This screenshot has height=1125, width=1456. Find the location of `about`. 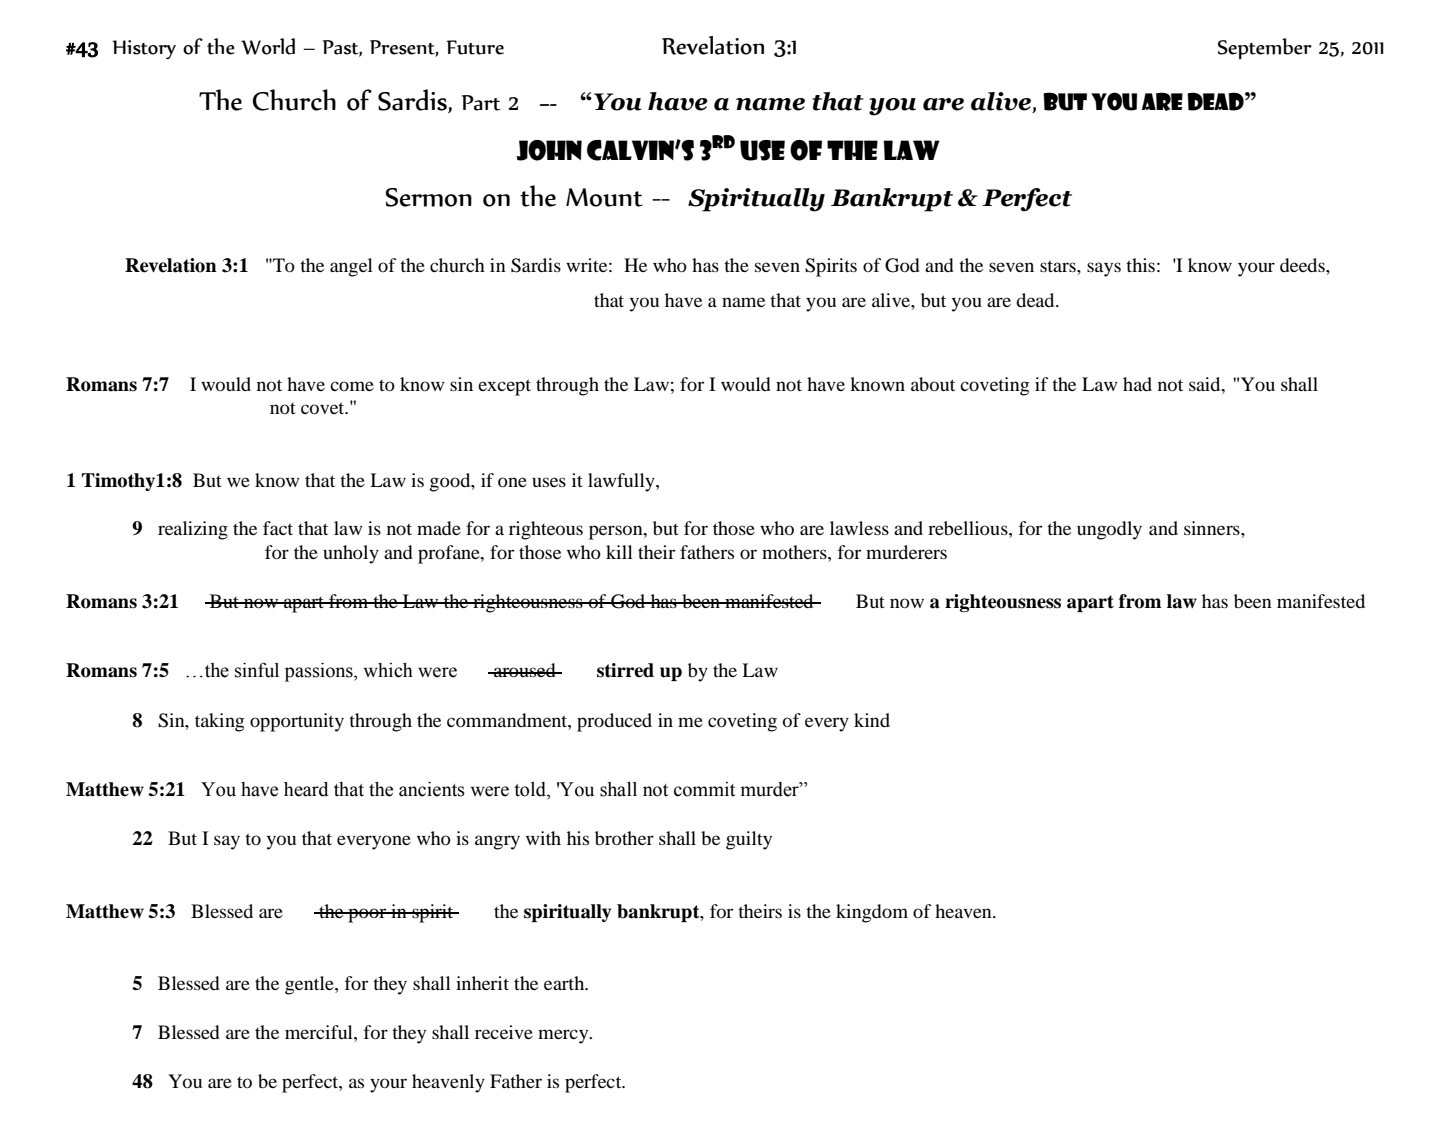

about is located at coordinates (933, 384).
